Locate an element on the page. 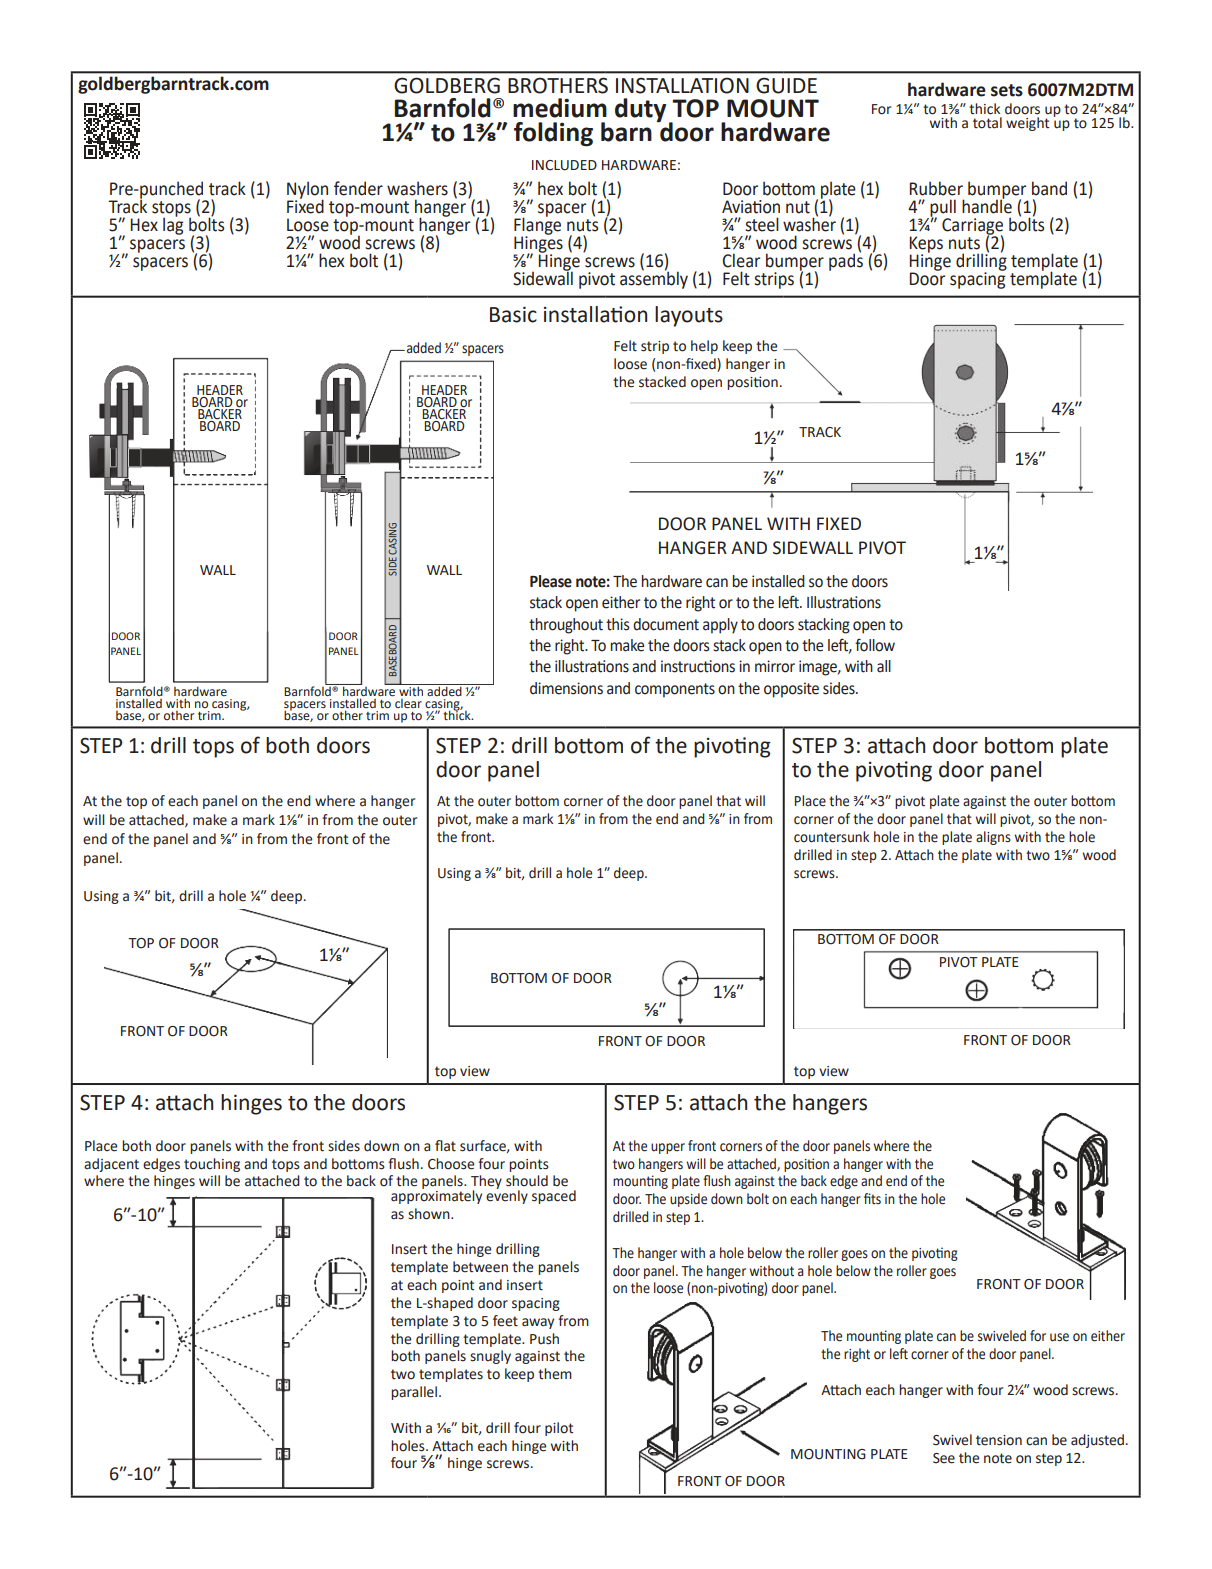 Image resolution: width=1212 pixels, height=1569 pixels. upper is located at coordinates (668, 1148).
